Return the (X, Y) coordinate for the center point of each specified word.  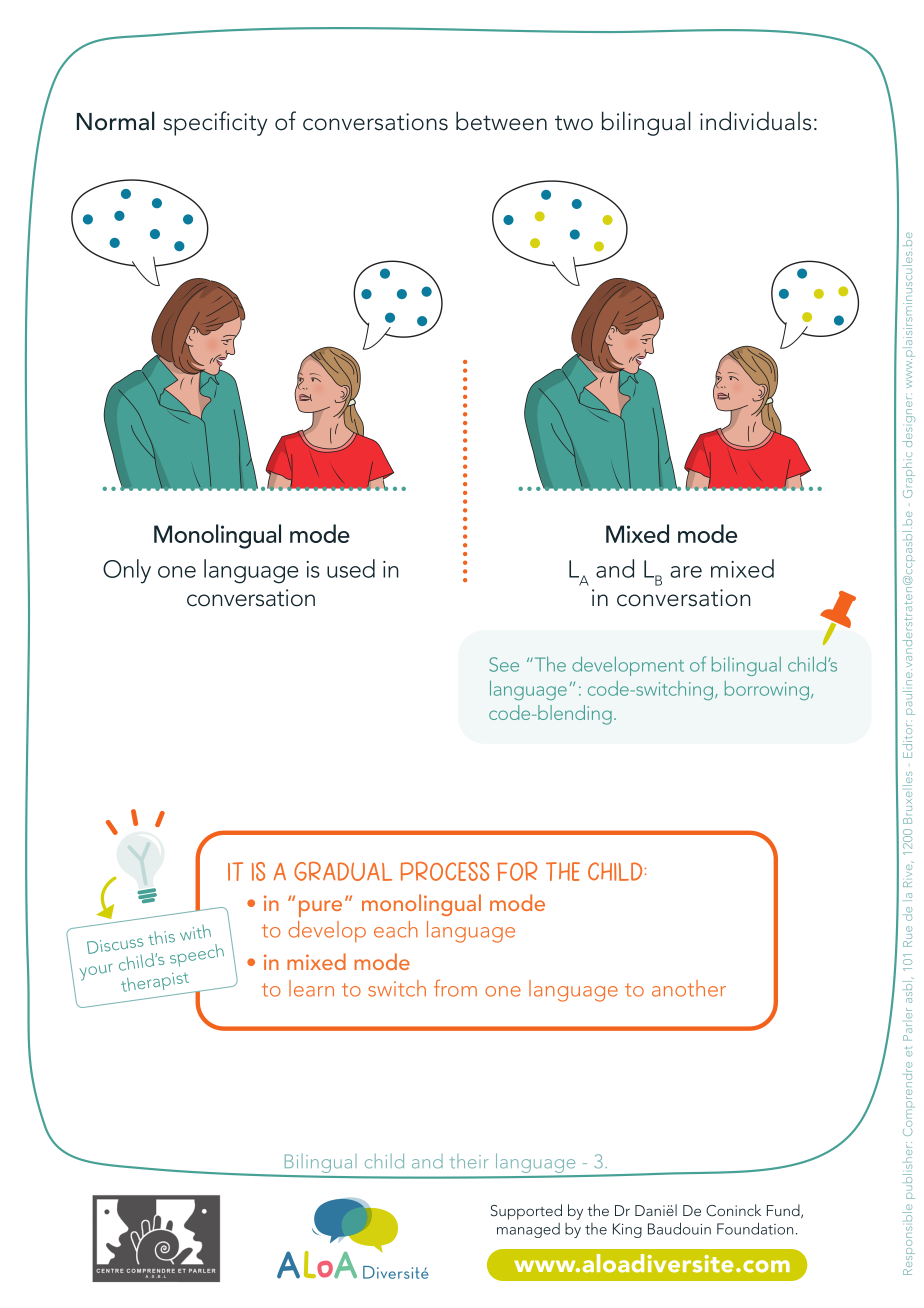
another (689, 988)
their (469, 1161)
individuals (755, 121)
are (686, 572)
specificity (215, 123)
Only (127, 571)
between (501, 121)
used (351, 568)
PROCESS (445, 871)
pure (320, 908)
